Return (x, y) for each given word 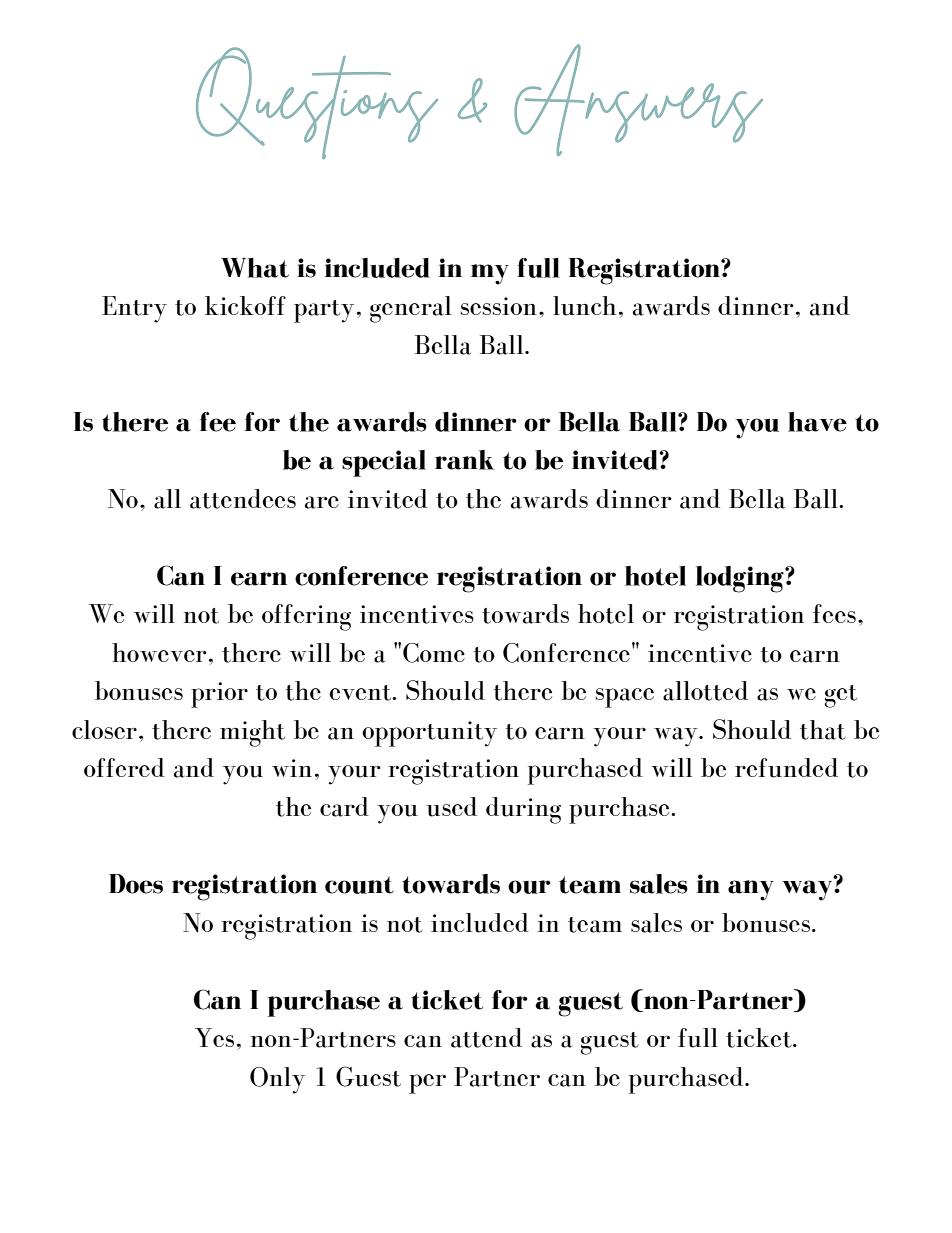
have (817, 422)
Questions (317, 103)
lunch (584, 306)
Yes (214, 1037)
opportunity (429, 734)
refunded (786, 768)
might (252, 733)
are (322, 502)
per (427, 1084)
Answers (638, 100)
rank (464, 460)
